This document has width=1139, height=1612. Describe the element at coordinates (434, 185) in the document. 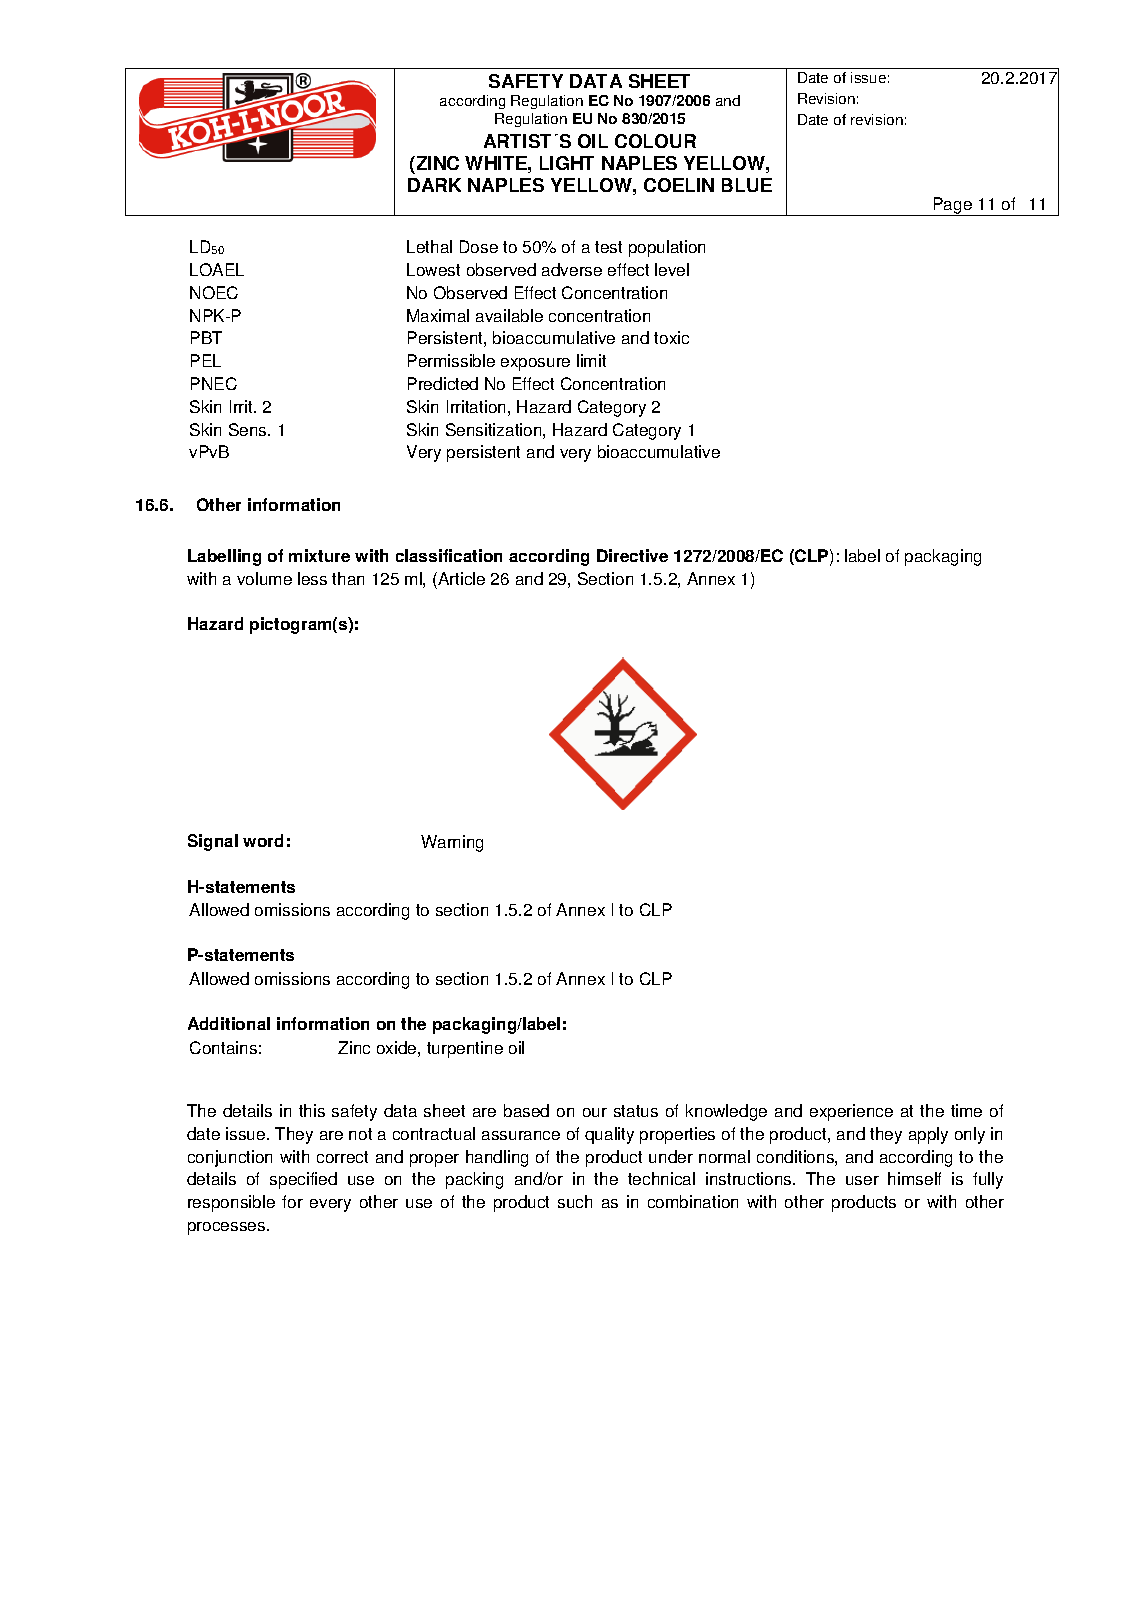

I see `DARK` at that location.
